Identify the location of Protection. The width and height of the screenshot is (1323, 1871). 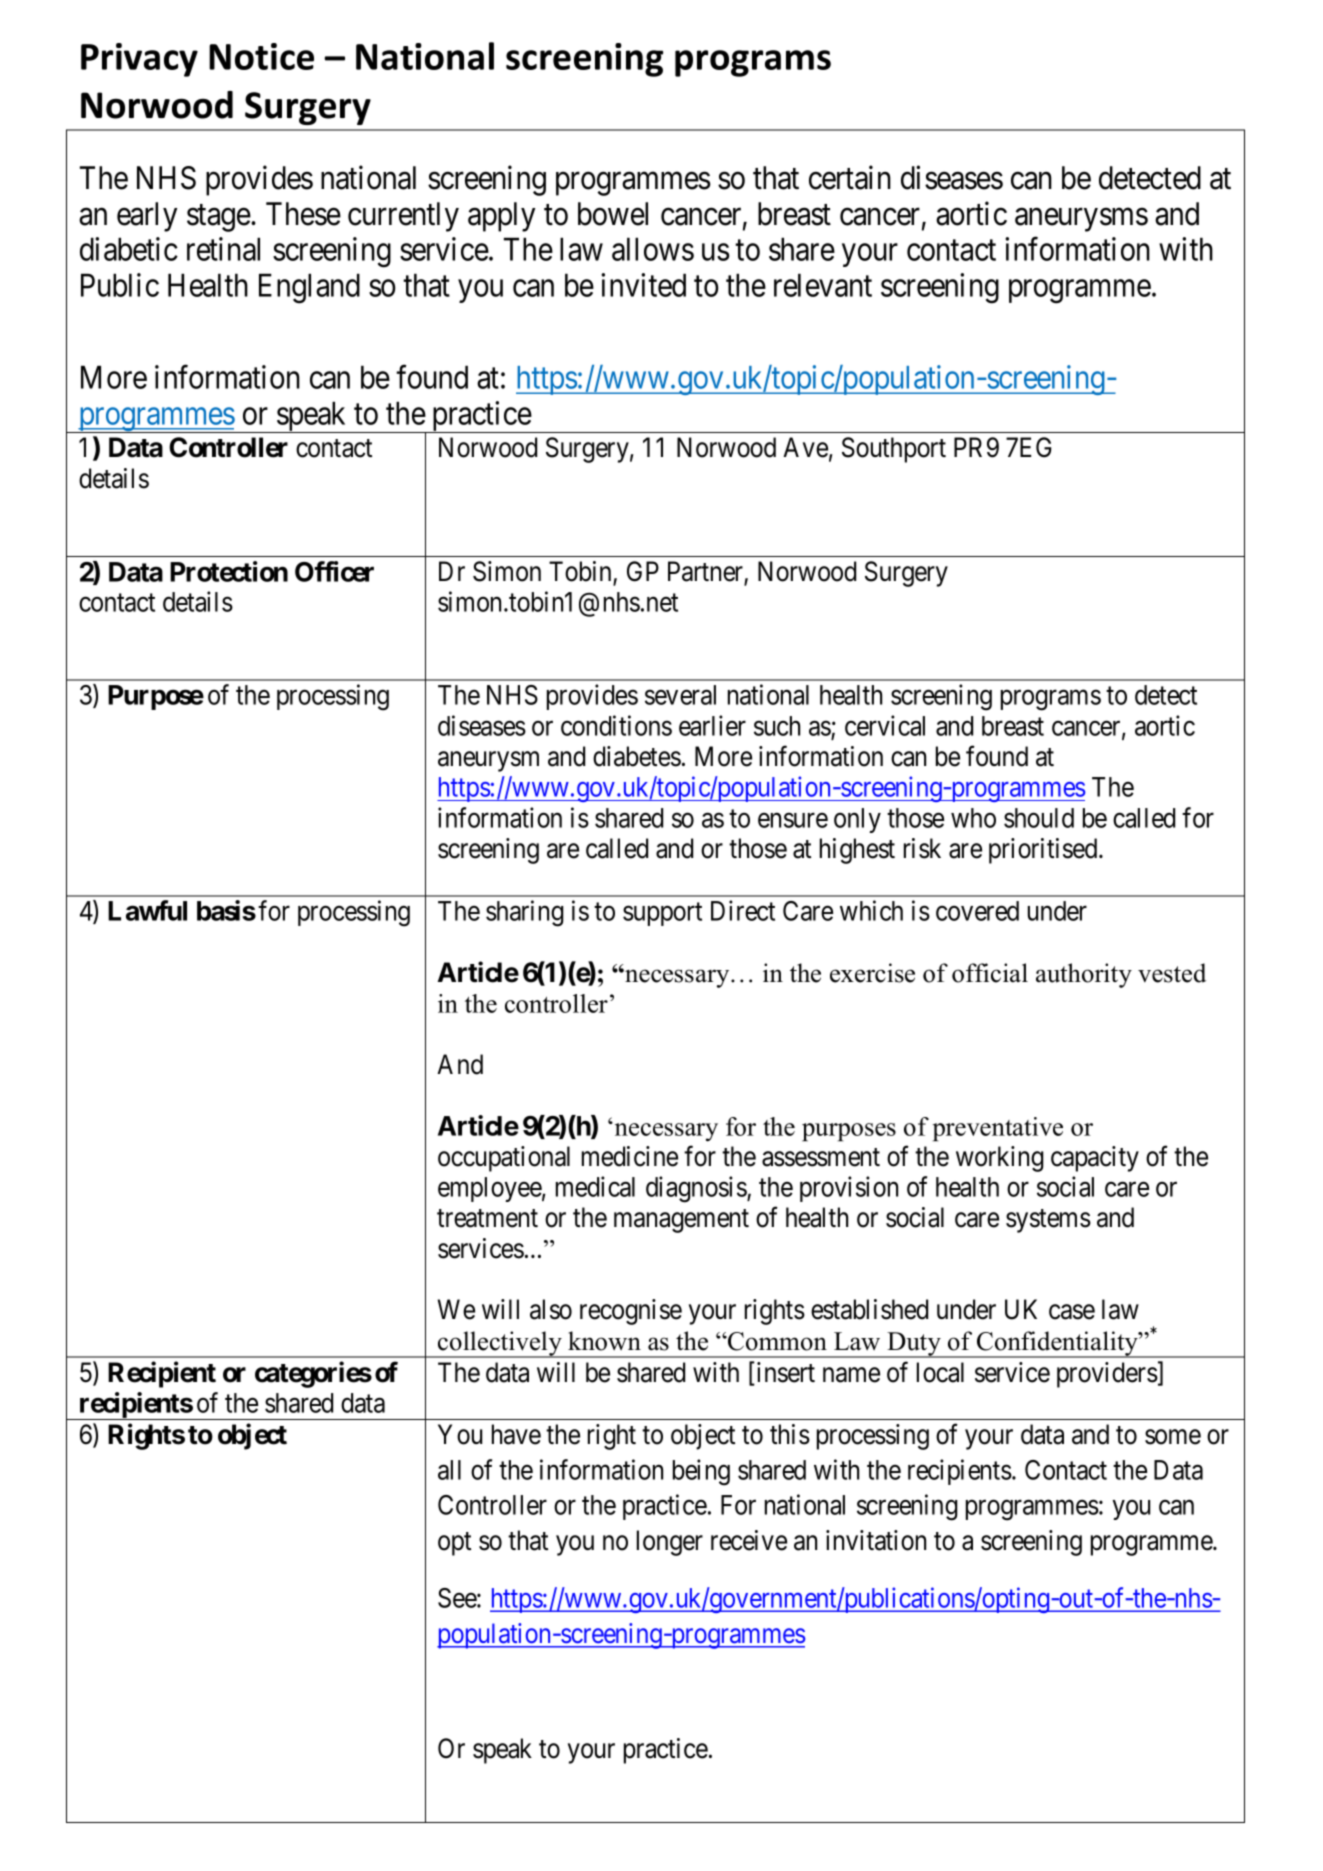
(229, 571).
